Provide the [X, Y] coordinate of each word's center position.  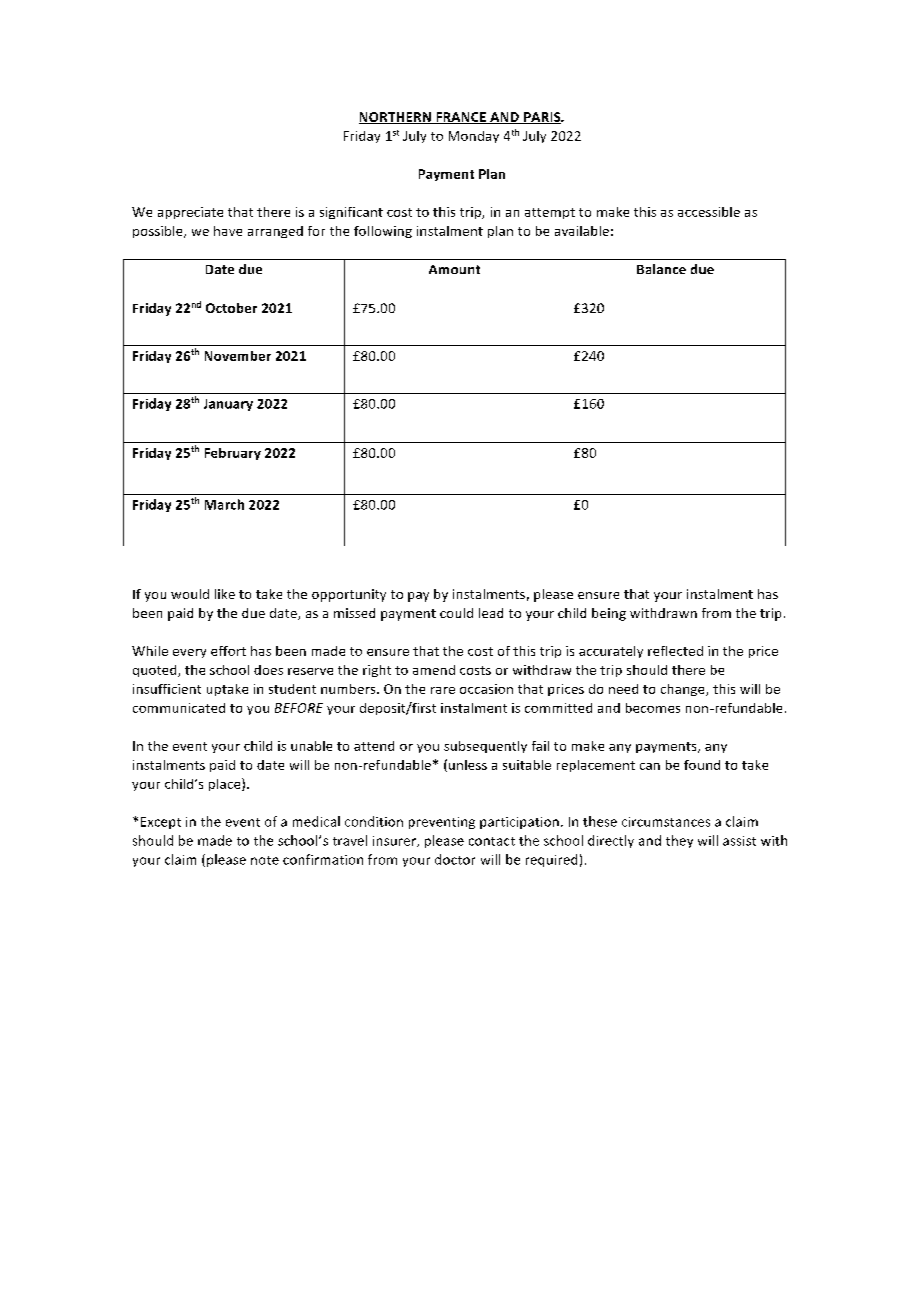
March [224, 504]
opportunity [349, 595]
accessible [709, 212]
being [609, 614]
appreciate [190, 213]
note [265, 860]
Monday [474, 137]
